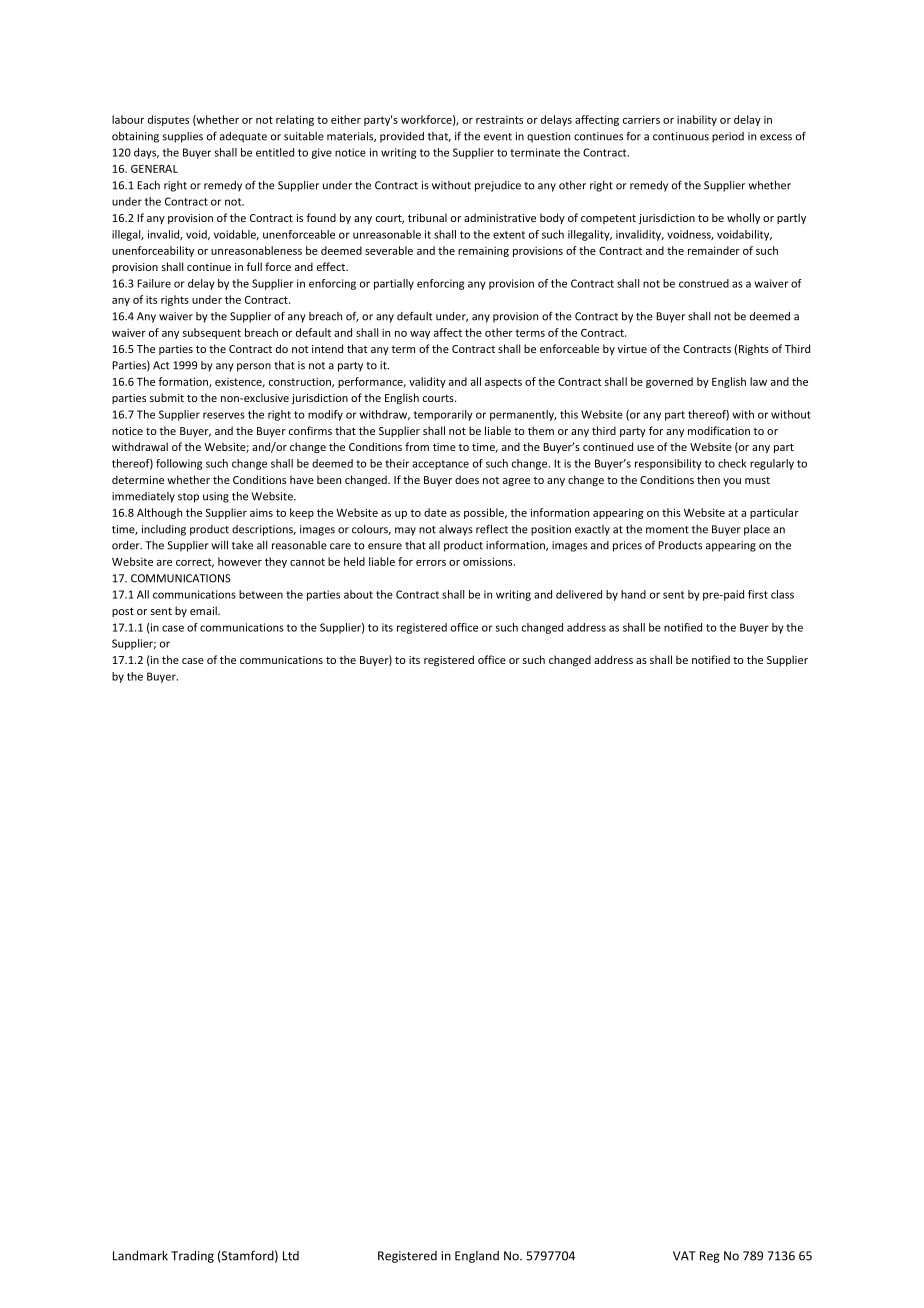 The height and width of the image is (1308, 924). Describe the element at coordinates (192, 1256) in the image. I see `Trading` at that location.
